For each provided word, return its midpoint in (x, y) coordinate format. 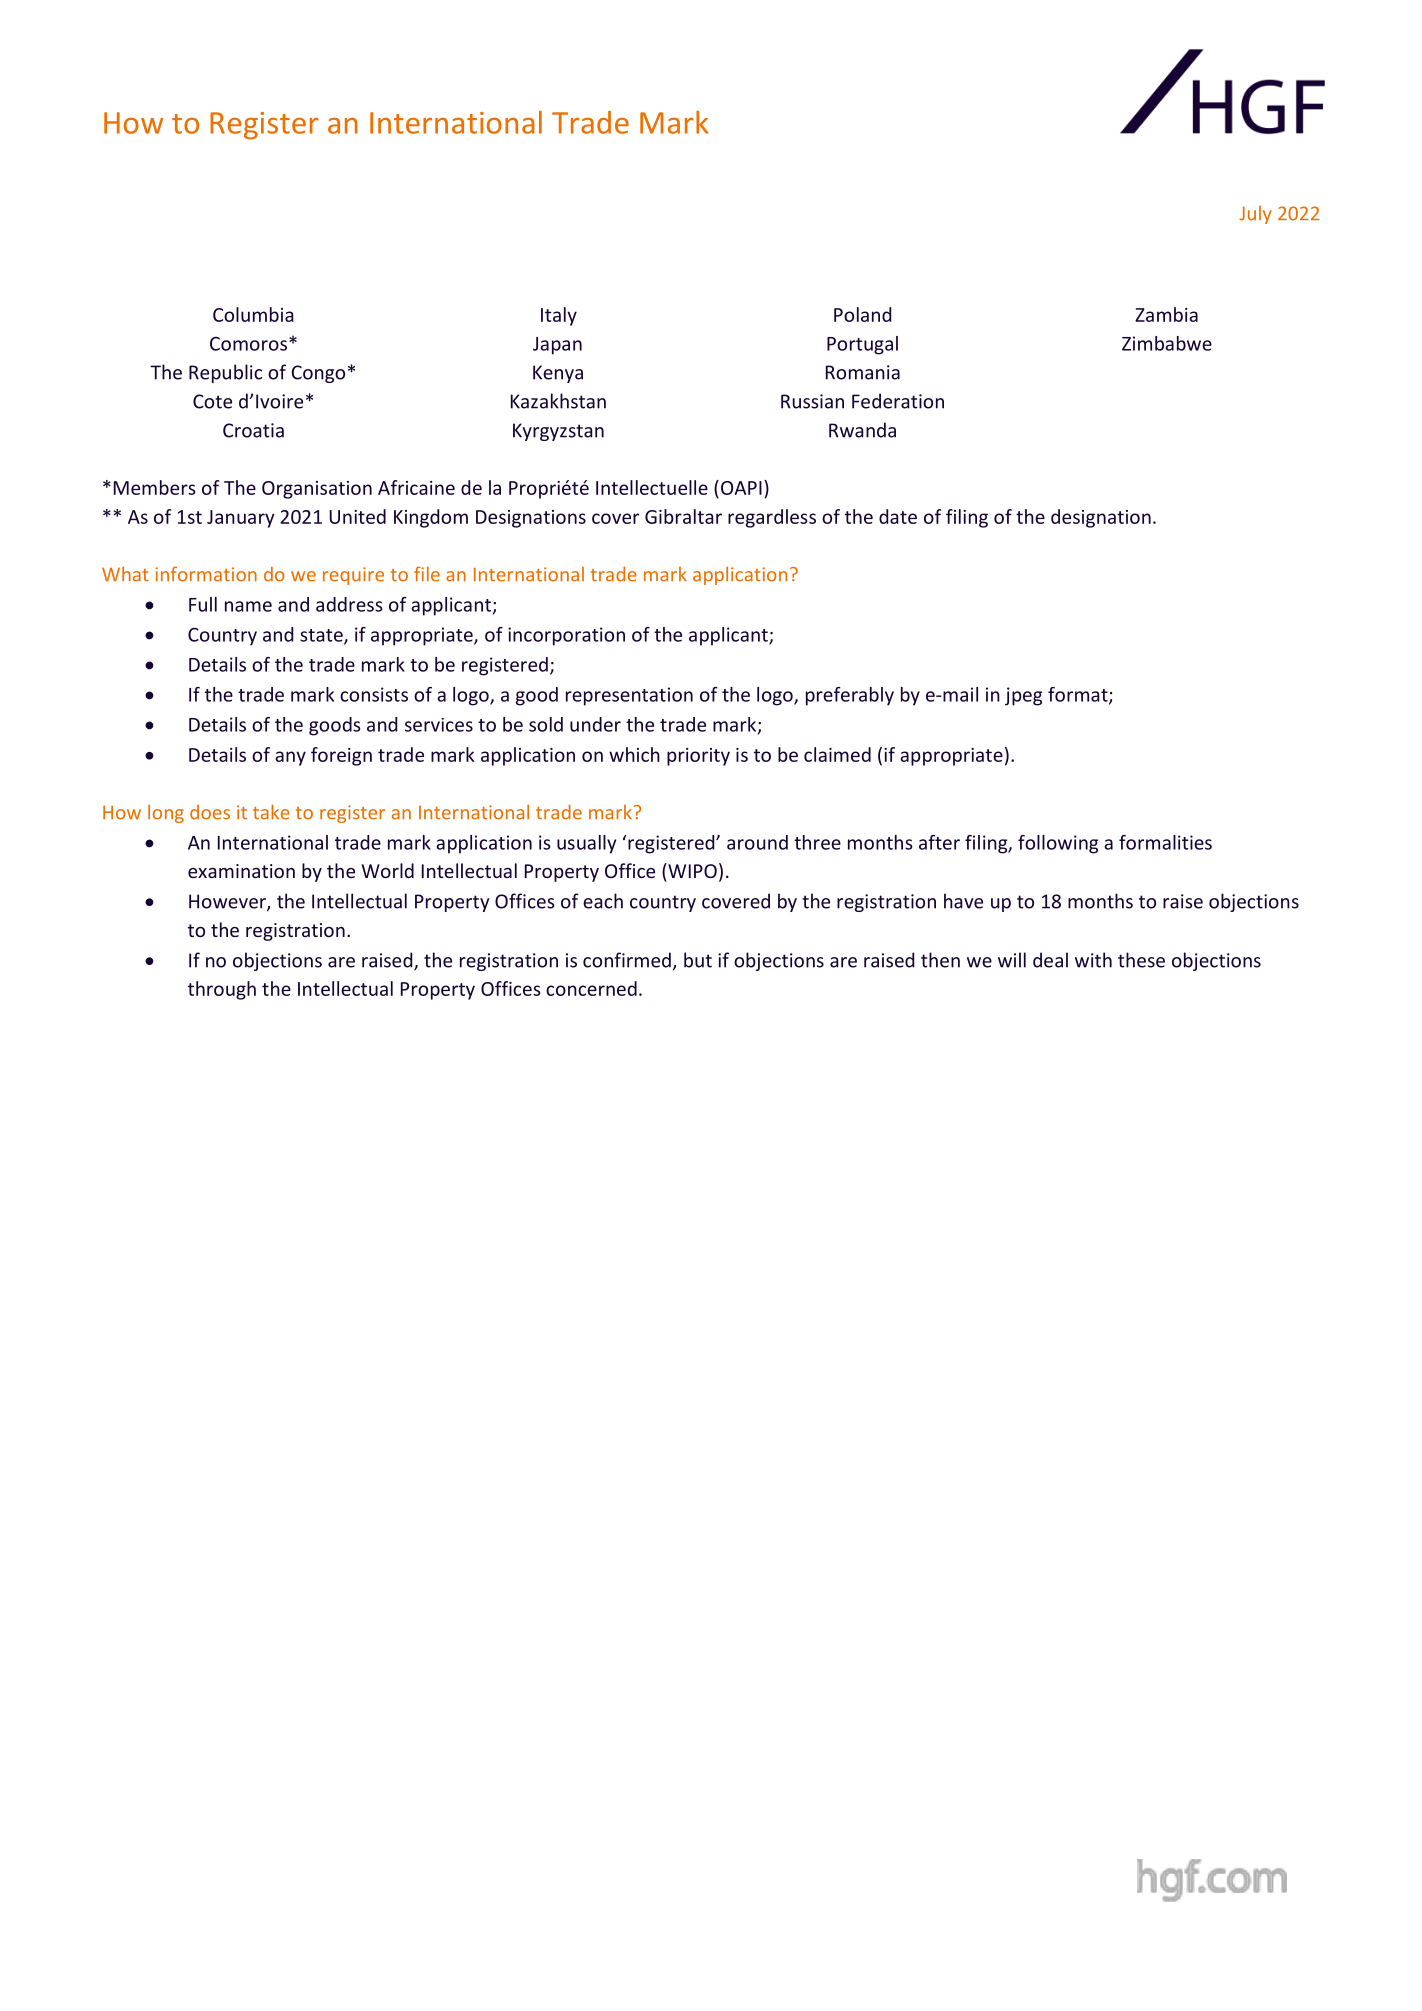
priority (698, 757)
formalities (1165, 842)
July (1255, 215)
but (698, 960)
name (248, 606)
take (271, 812)
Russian (812, 401)
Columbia (253, 314)
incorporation (566, 636)
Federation (898, 401)
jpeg (1023, 696)
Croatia (253, 430)
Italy (559, 316)
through (222, 990)
